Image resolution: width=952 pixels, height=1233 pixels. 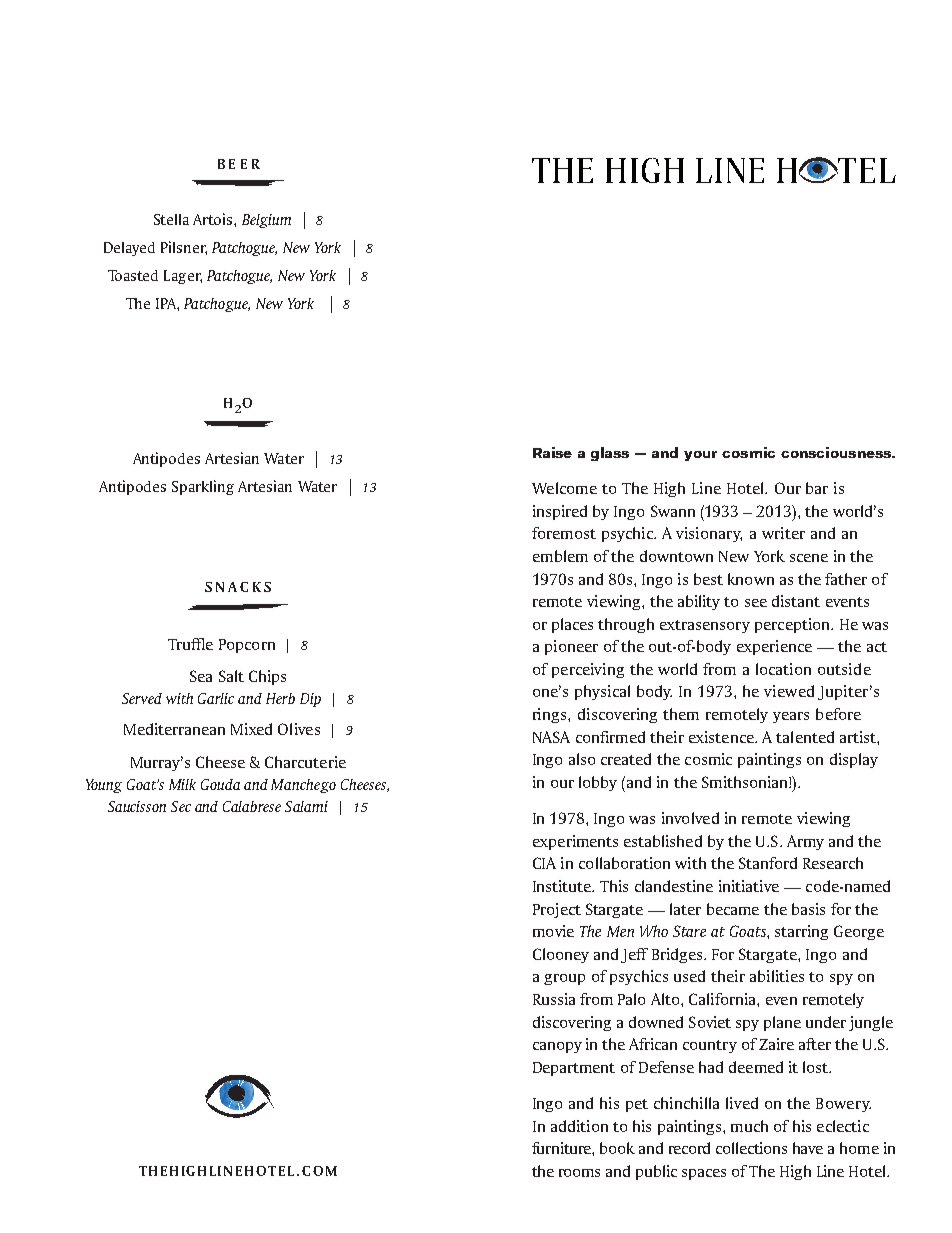 What do you see at coordinates (808, 1148) in the screenshot?
I see `have` at bounding box center [808, 1148].
